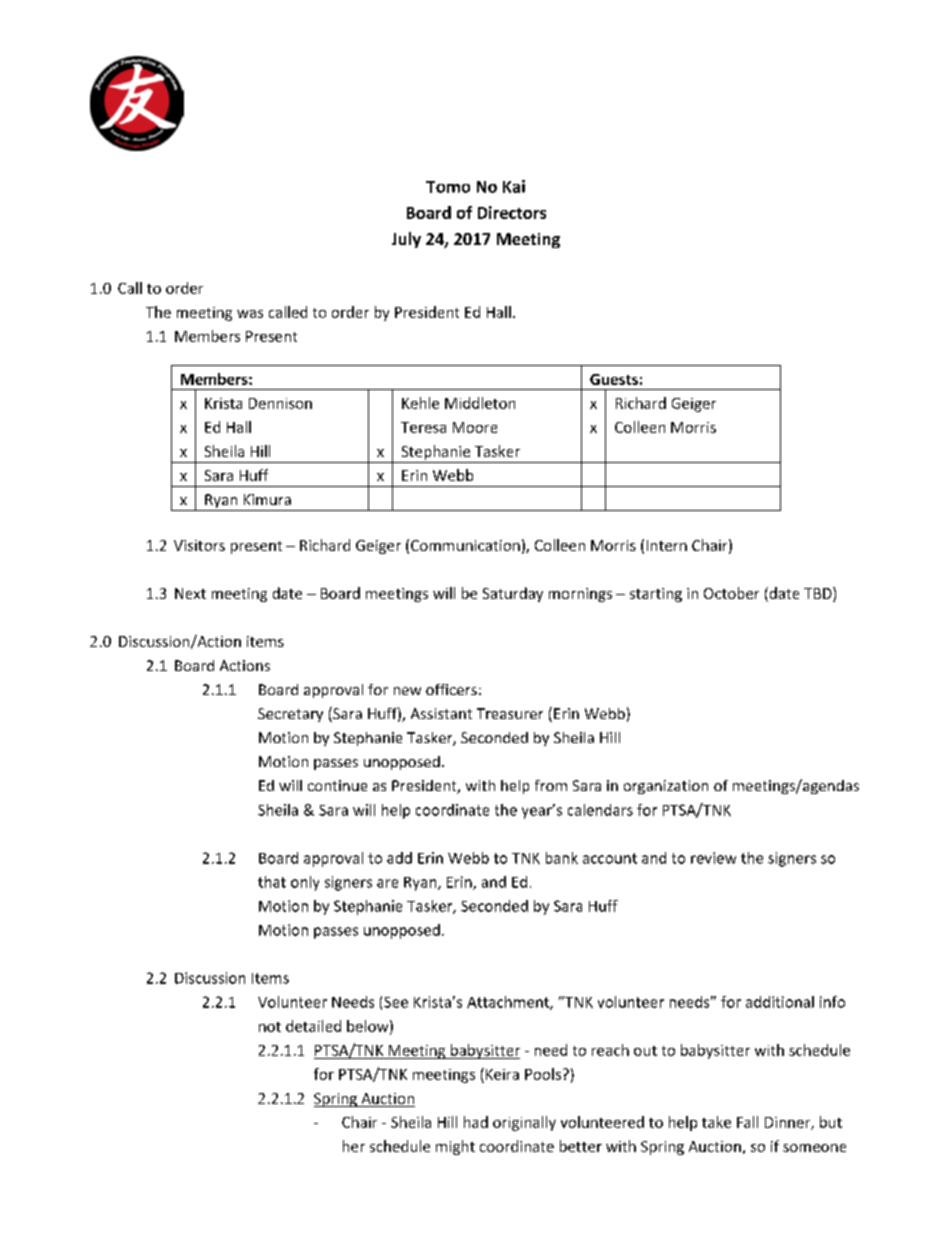  What do you see at coordinates (512, 212) in the screenshot?
I see `Directors` at bounding box center [512, 212].
